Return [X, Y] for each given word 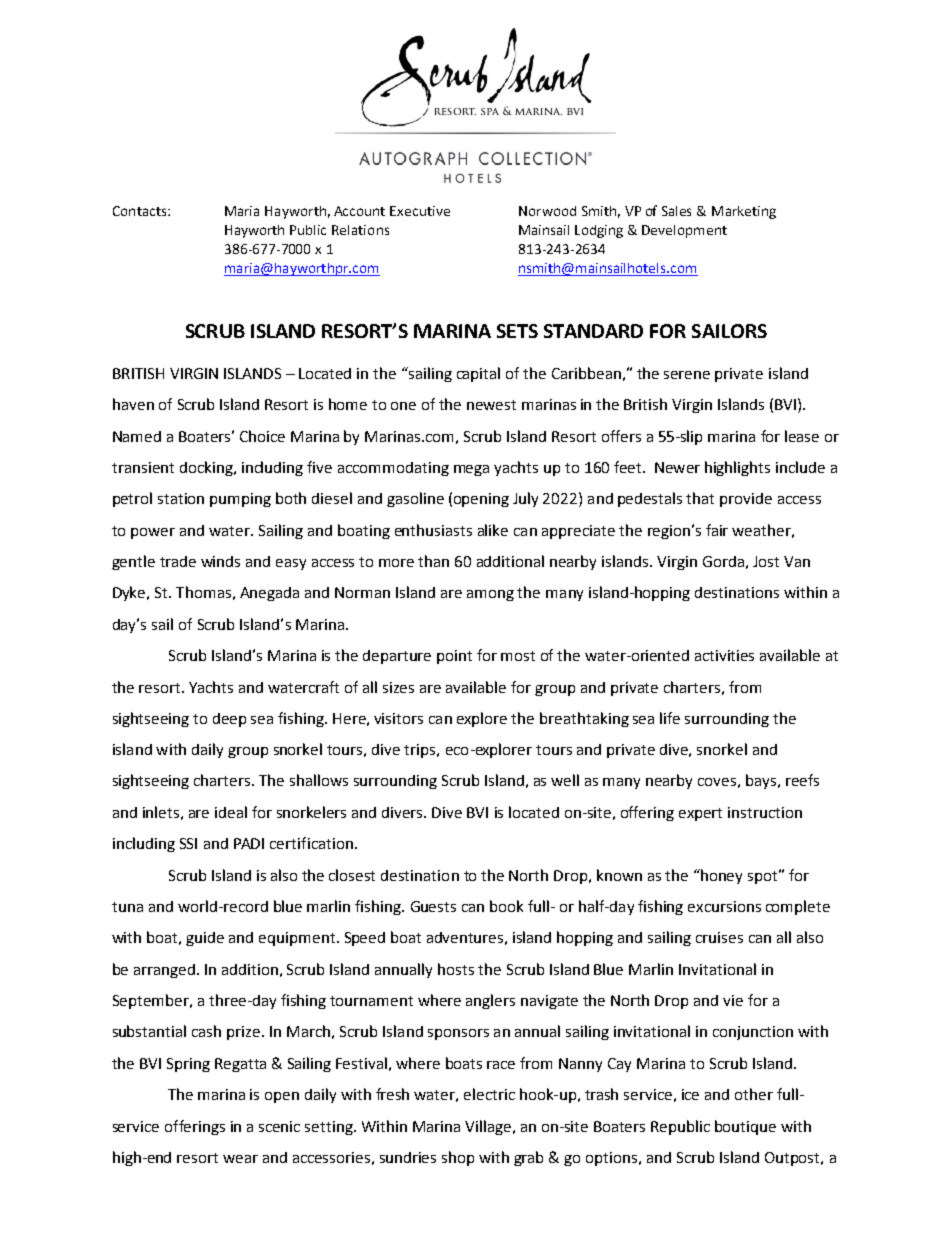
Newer [677, 467]
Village [488, 1127]
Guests [433, 906]
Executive [420, 211]
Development [684, 231]
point [454, 657]
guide [205, 939]
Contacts [141, 211]
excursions [724, 906]
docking [207, 468]
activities [724, 655]
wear [240, 1159]
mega [471, 470]
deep [229, 720]
